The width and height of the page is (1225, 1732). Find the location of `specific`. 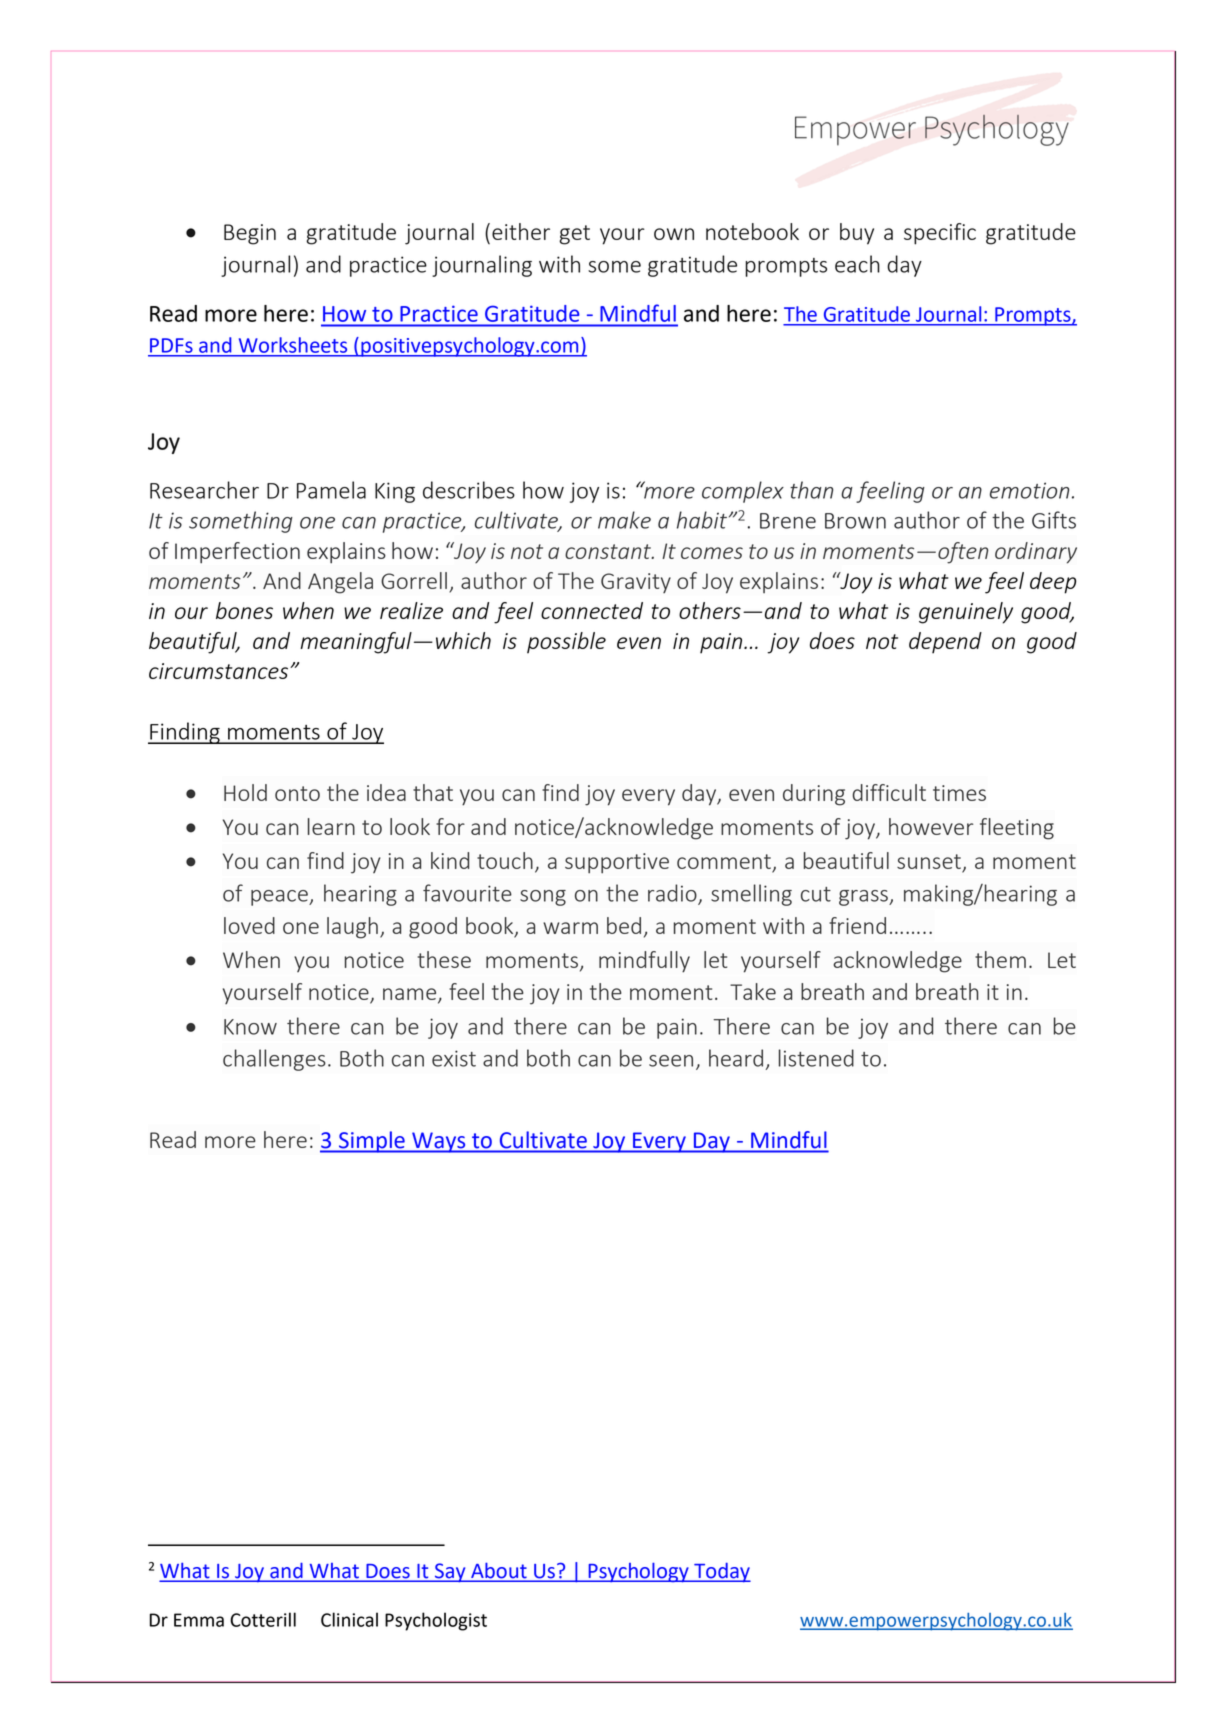

specific is located at coordinates (940, 234).
